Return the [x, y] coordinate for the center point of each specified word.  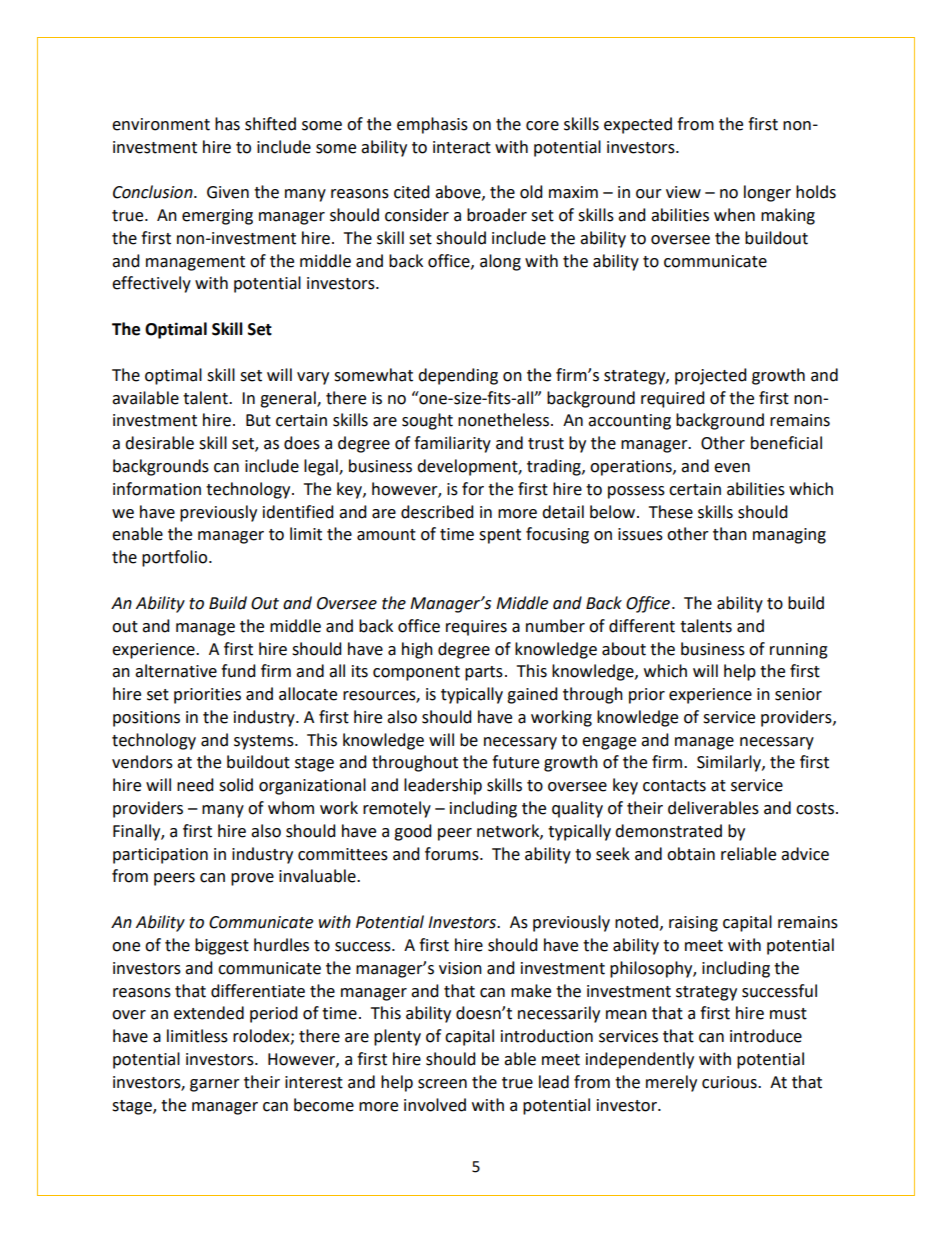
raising [693, 924]
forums [453, 854]
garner [215, 1085]
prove [252, 879]
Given [228, 192]
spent [500, 536]
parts [484, 673]
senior [798, 694]
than [730, 534]
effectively [151, 284]
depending [458, 376]
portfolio [176, 558]
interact [462, 147]
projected [711, 376]
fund [238, 671]
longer [767, 193]
